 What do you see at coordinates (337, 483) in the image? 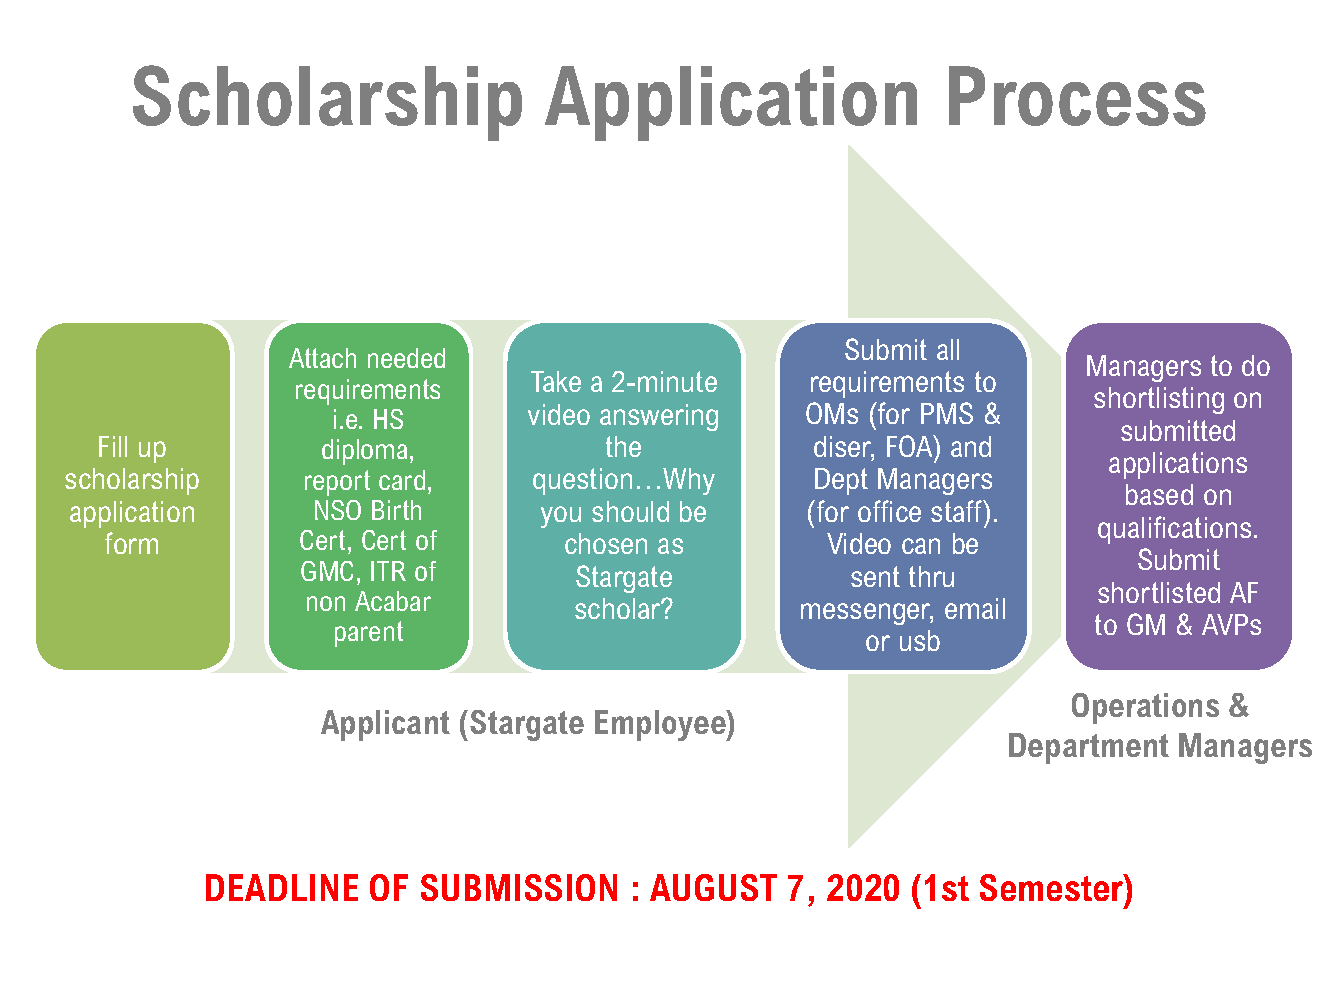
I see `report` at bounding box center [337, 483].
